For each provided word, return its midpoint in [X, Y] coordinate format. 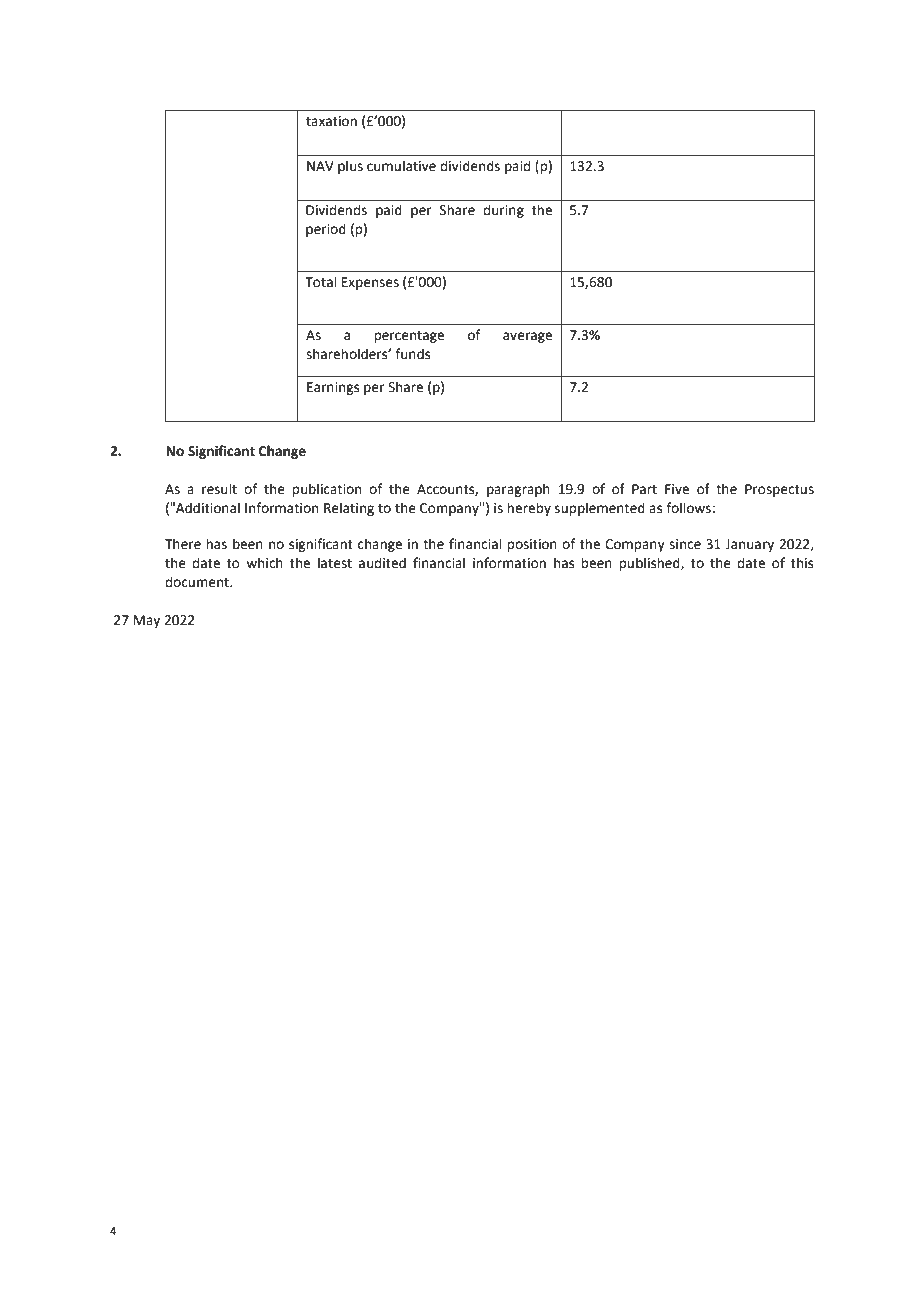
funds [412, 354]
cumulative [401, 166]
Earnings [333, 388]
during [503, 211]
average [527, 337]
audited [382, 563]
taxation [331, 121]
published [650, 564]
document [198, 582]
